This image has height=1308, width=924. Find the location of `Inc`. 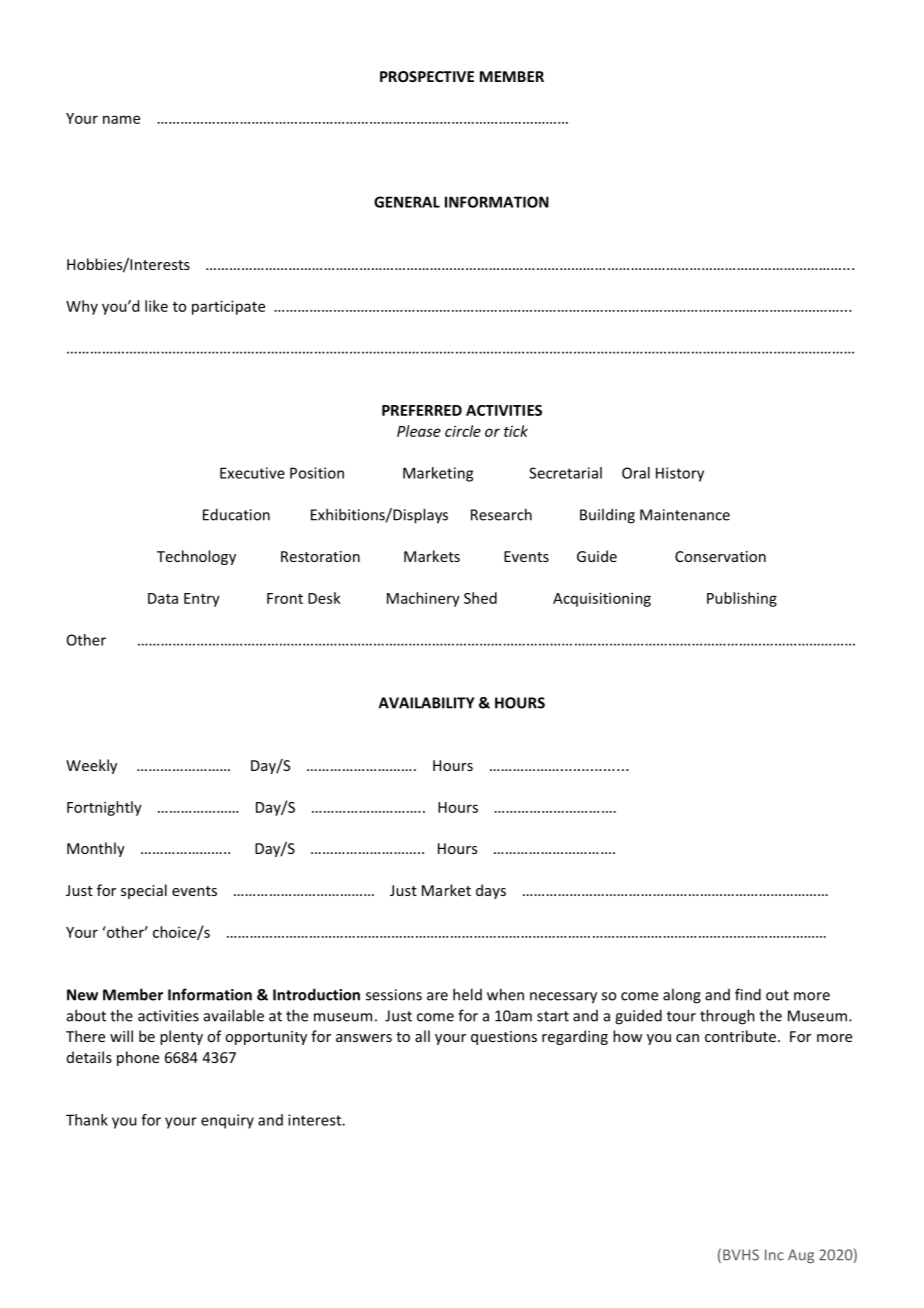

Inc is located at coordinates (774, 1255).
